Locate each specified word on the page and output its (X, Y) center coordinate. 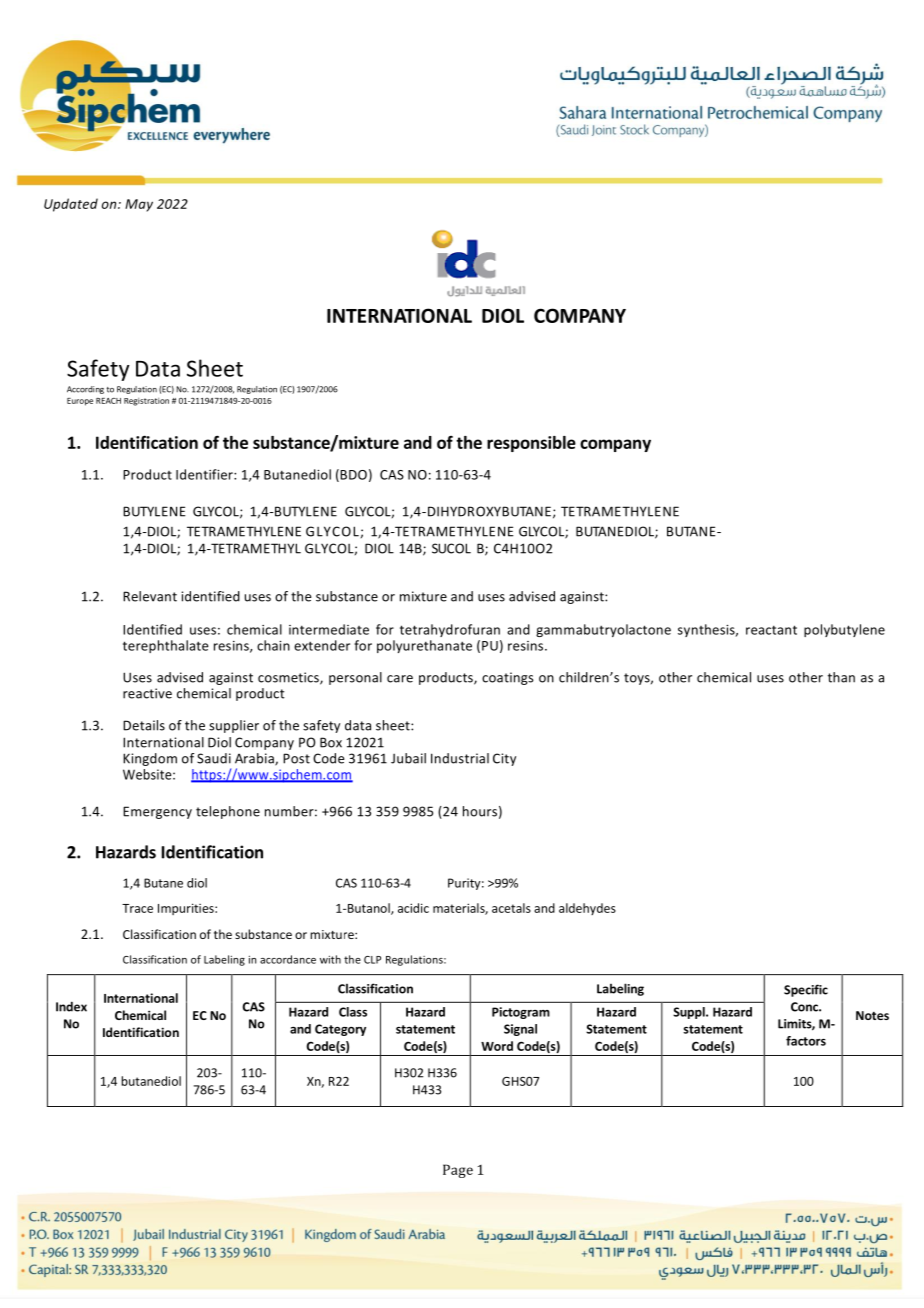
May (139, 205)
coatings (508, 678)
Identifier (205, 474)
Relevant (150, 596)
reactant (771, 630)
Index (71, 1006)
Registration (146, 402)
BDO (352, 475)
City (504, 759)
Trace (137, 908)
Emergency (157, 812)
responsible (531, 444)
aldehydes (587, 909)
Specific (806, 990)
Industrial (460, 758)
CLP (372, 960)
